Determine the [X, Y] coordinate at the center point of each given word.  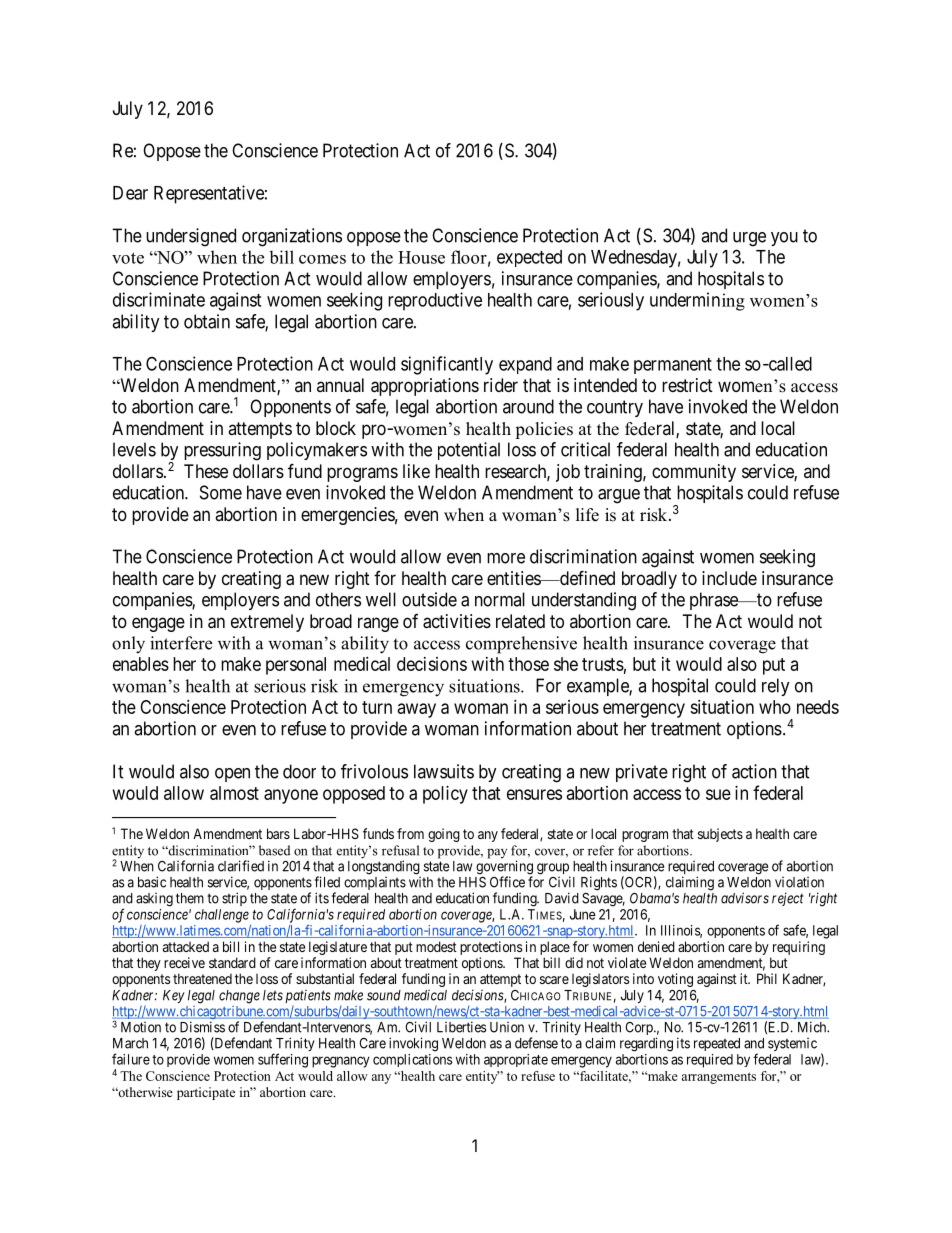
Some [221, 492]
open [232, 775]
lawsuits [444, 771]
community [694, 473]
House [421, 257]
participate [206, 1093]
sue [718, 794]
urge [749, 239]
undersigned [191, 237]
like [416, 471]
